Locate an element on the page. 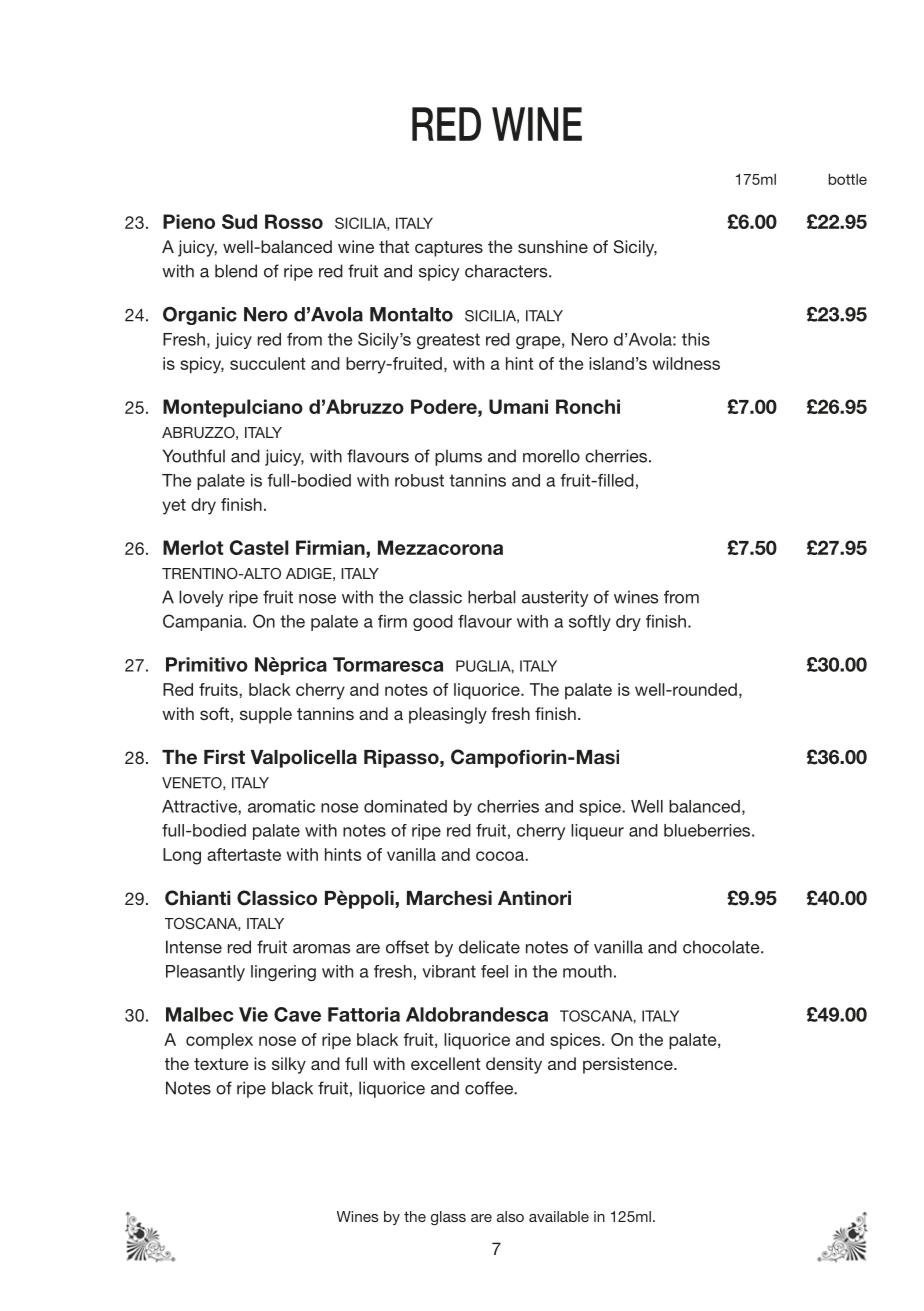 The width and height of the page is (924, 1311). bottle is located at coordinates (847, 179).
